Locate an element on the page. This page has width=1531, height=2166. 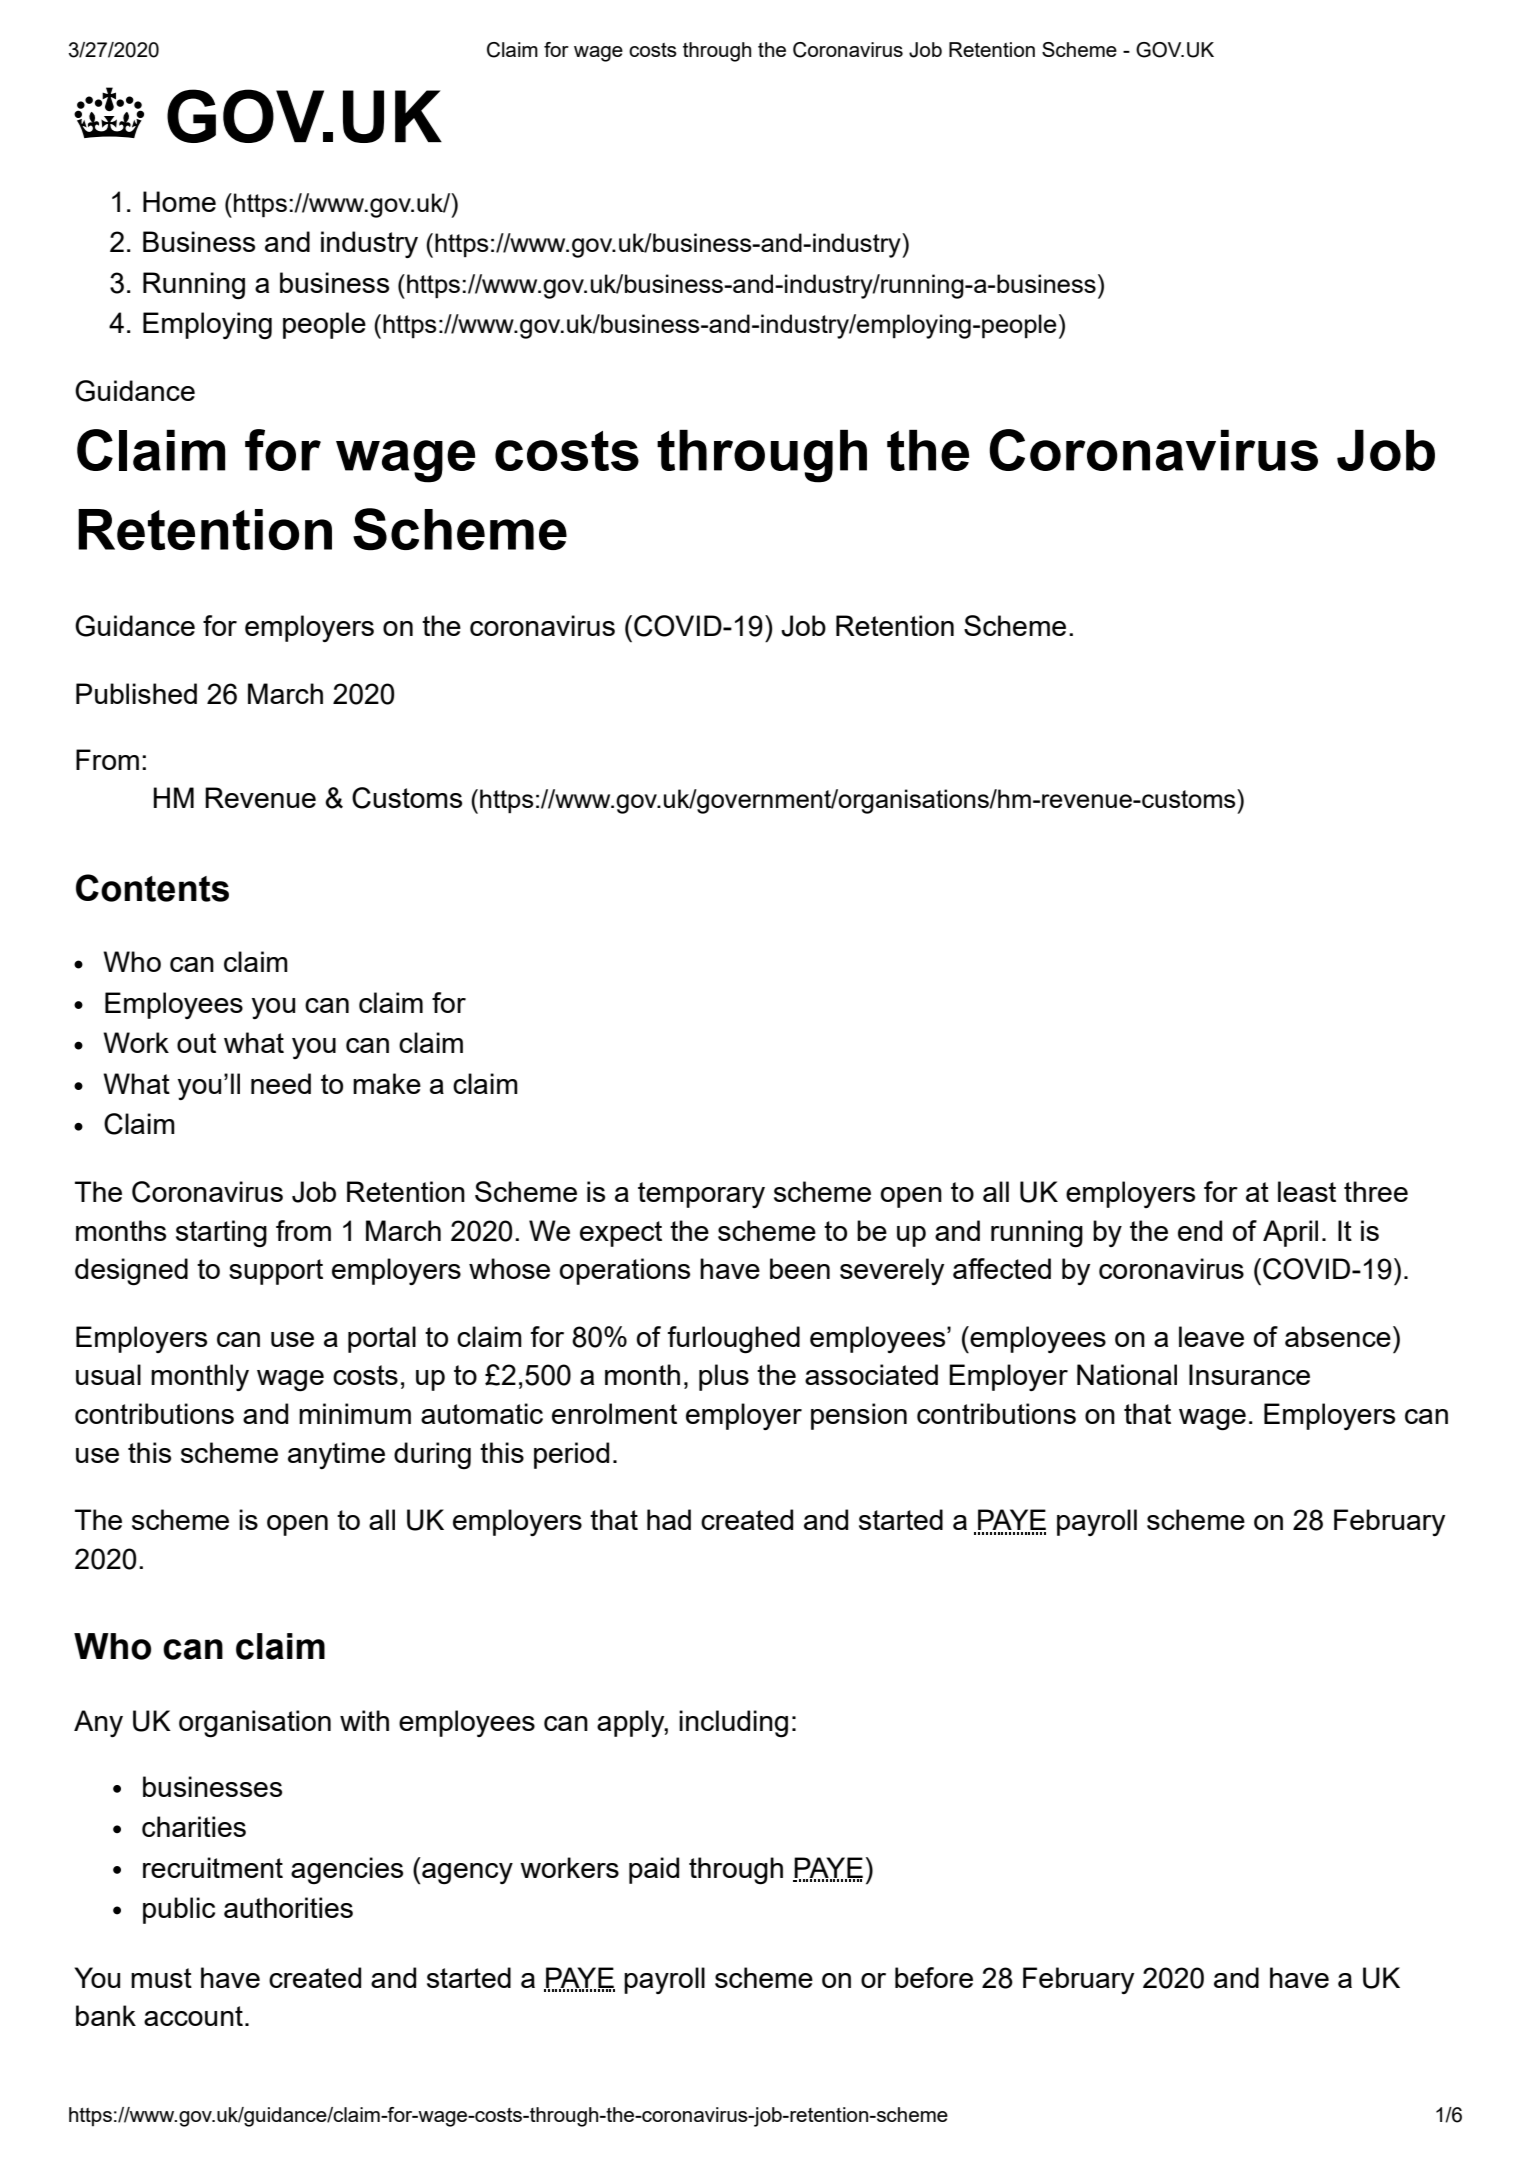
paid is located at coordinates (654, 1870).
